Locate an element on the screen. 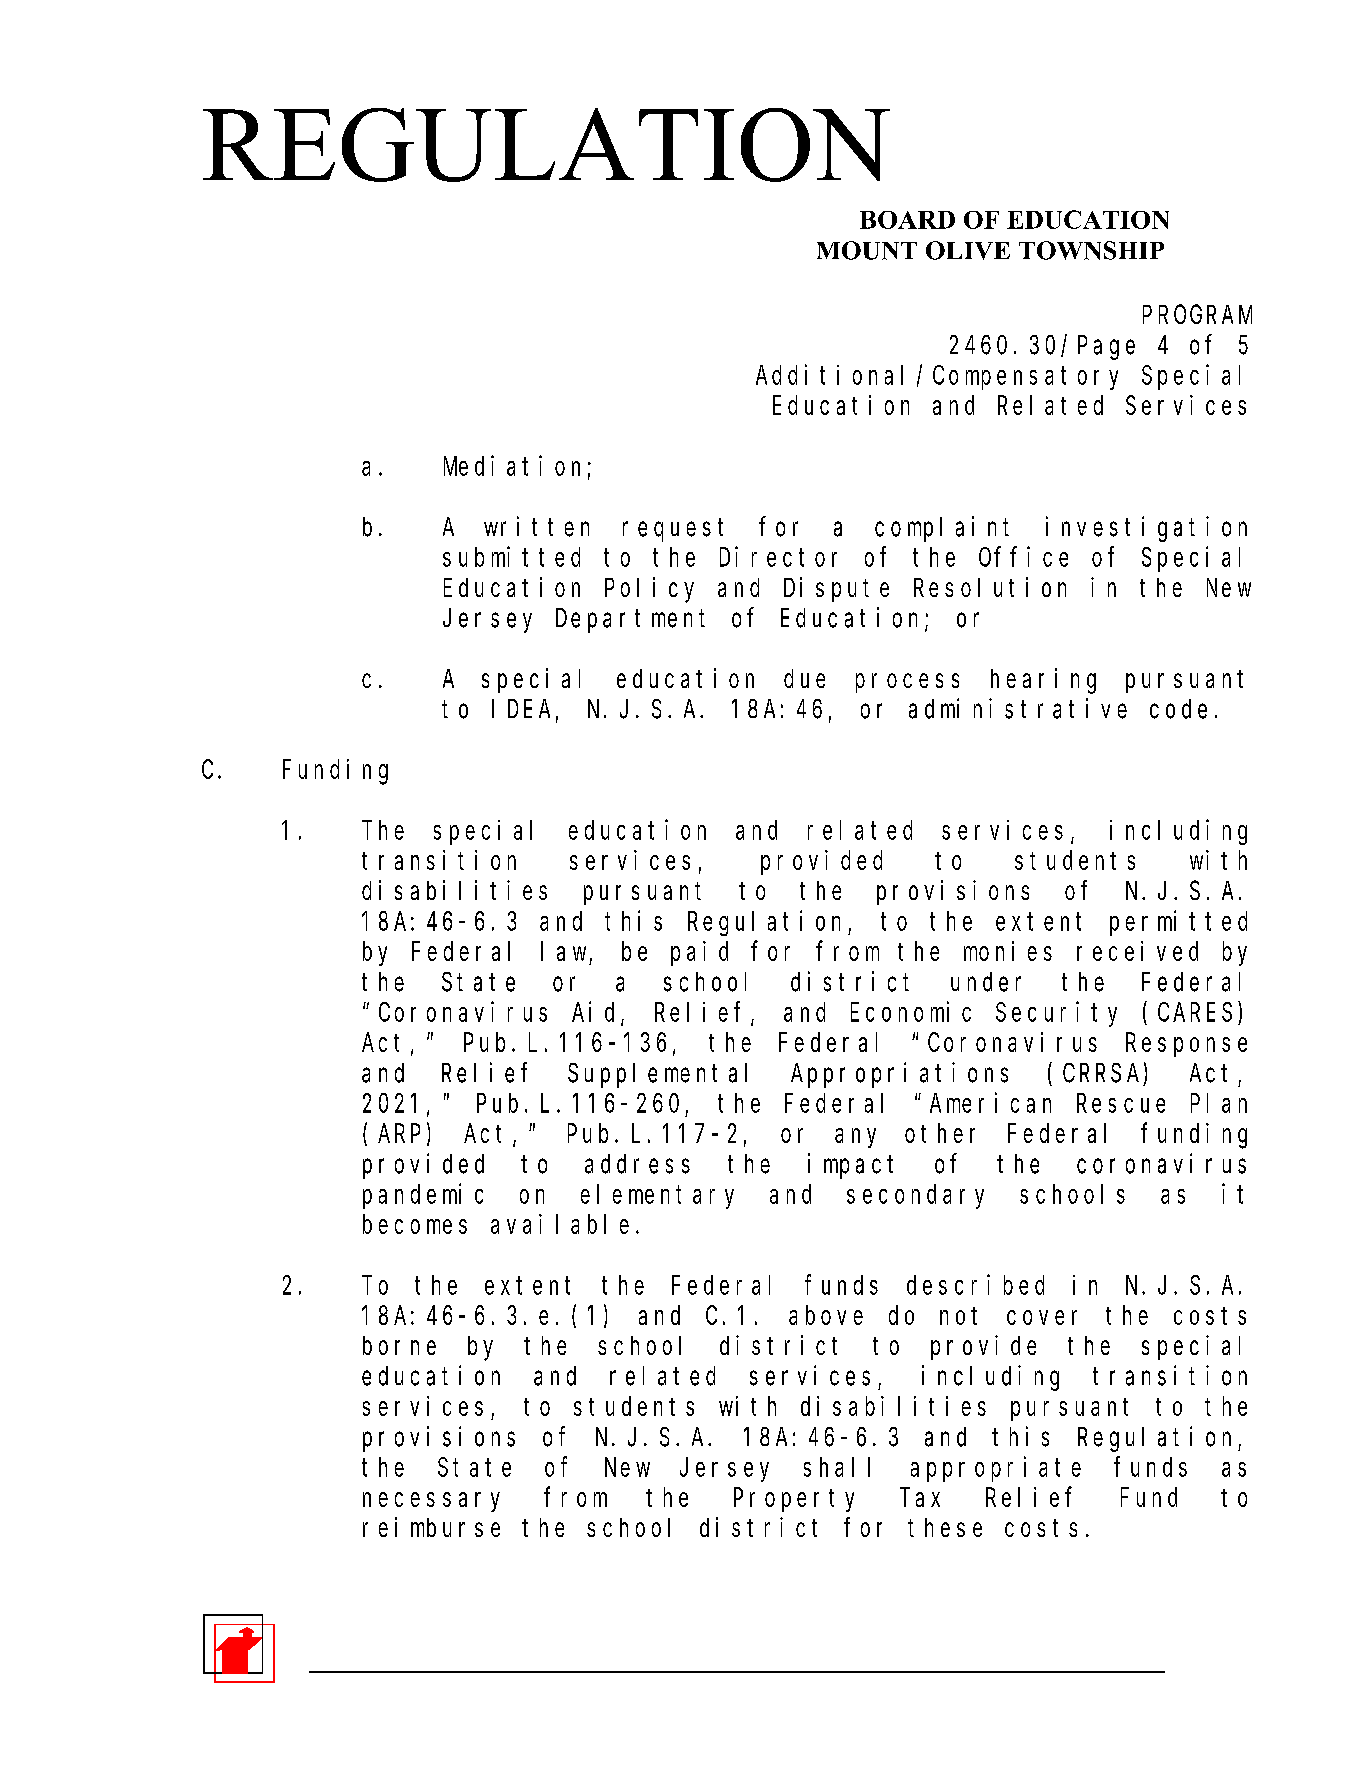  administrative is located at coordinates (1018, 708).
